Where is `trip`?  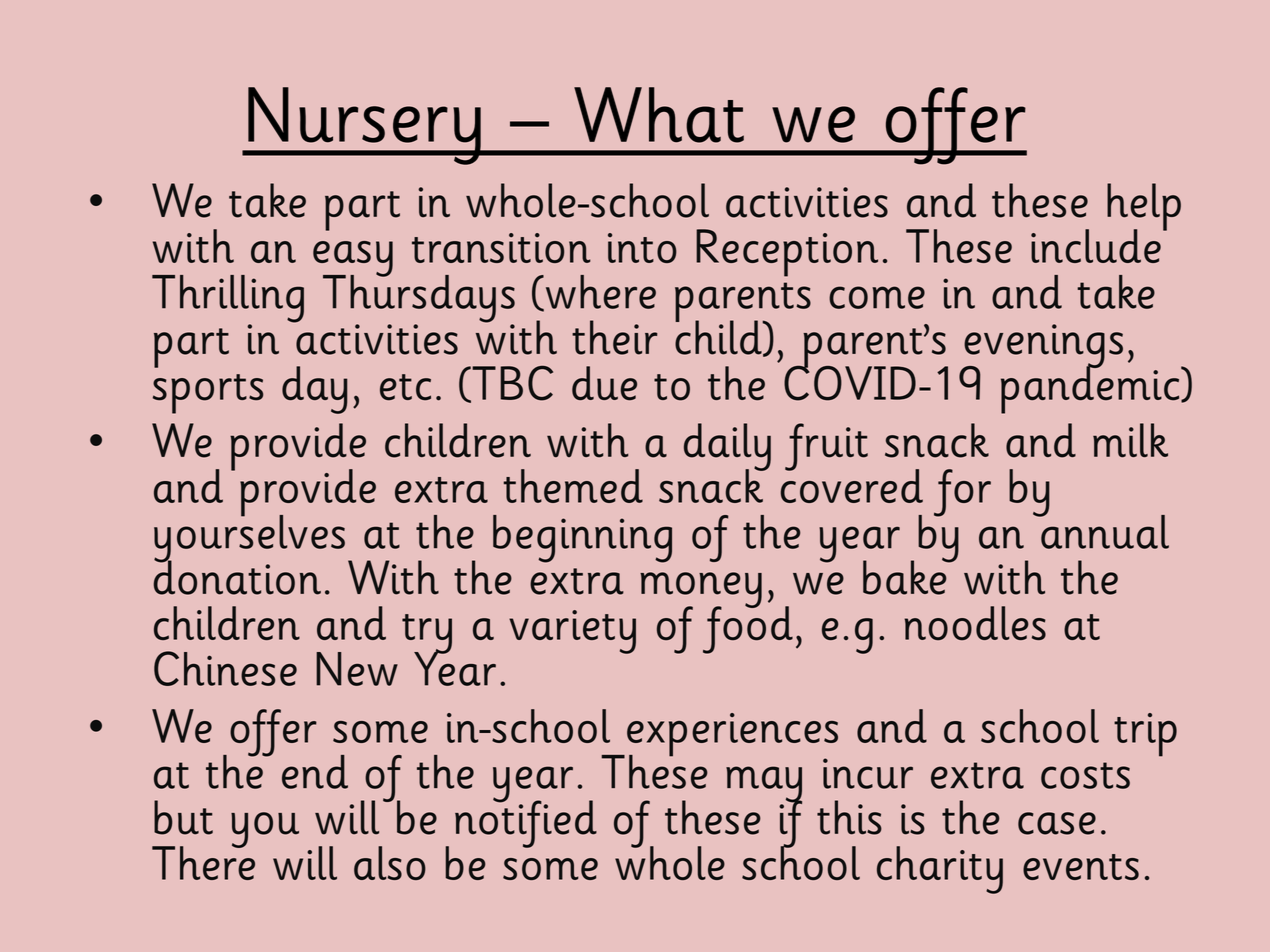 trip is located at coordinates (1145, 735).
